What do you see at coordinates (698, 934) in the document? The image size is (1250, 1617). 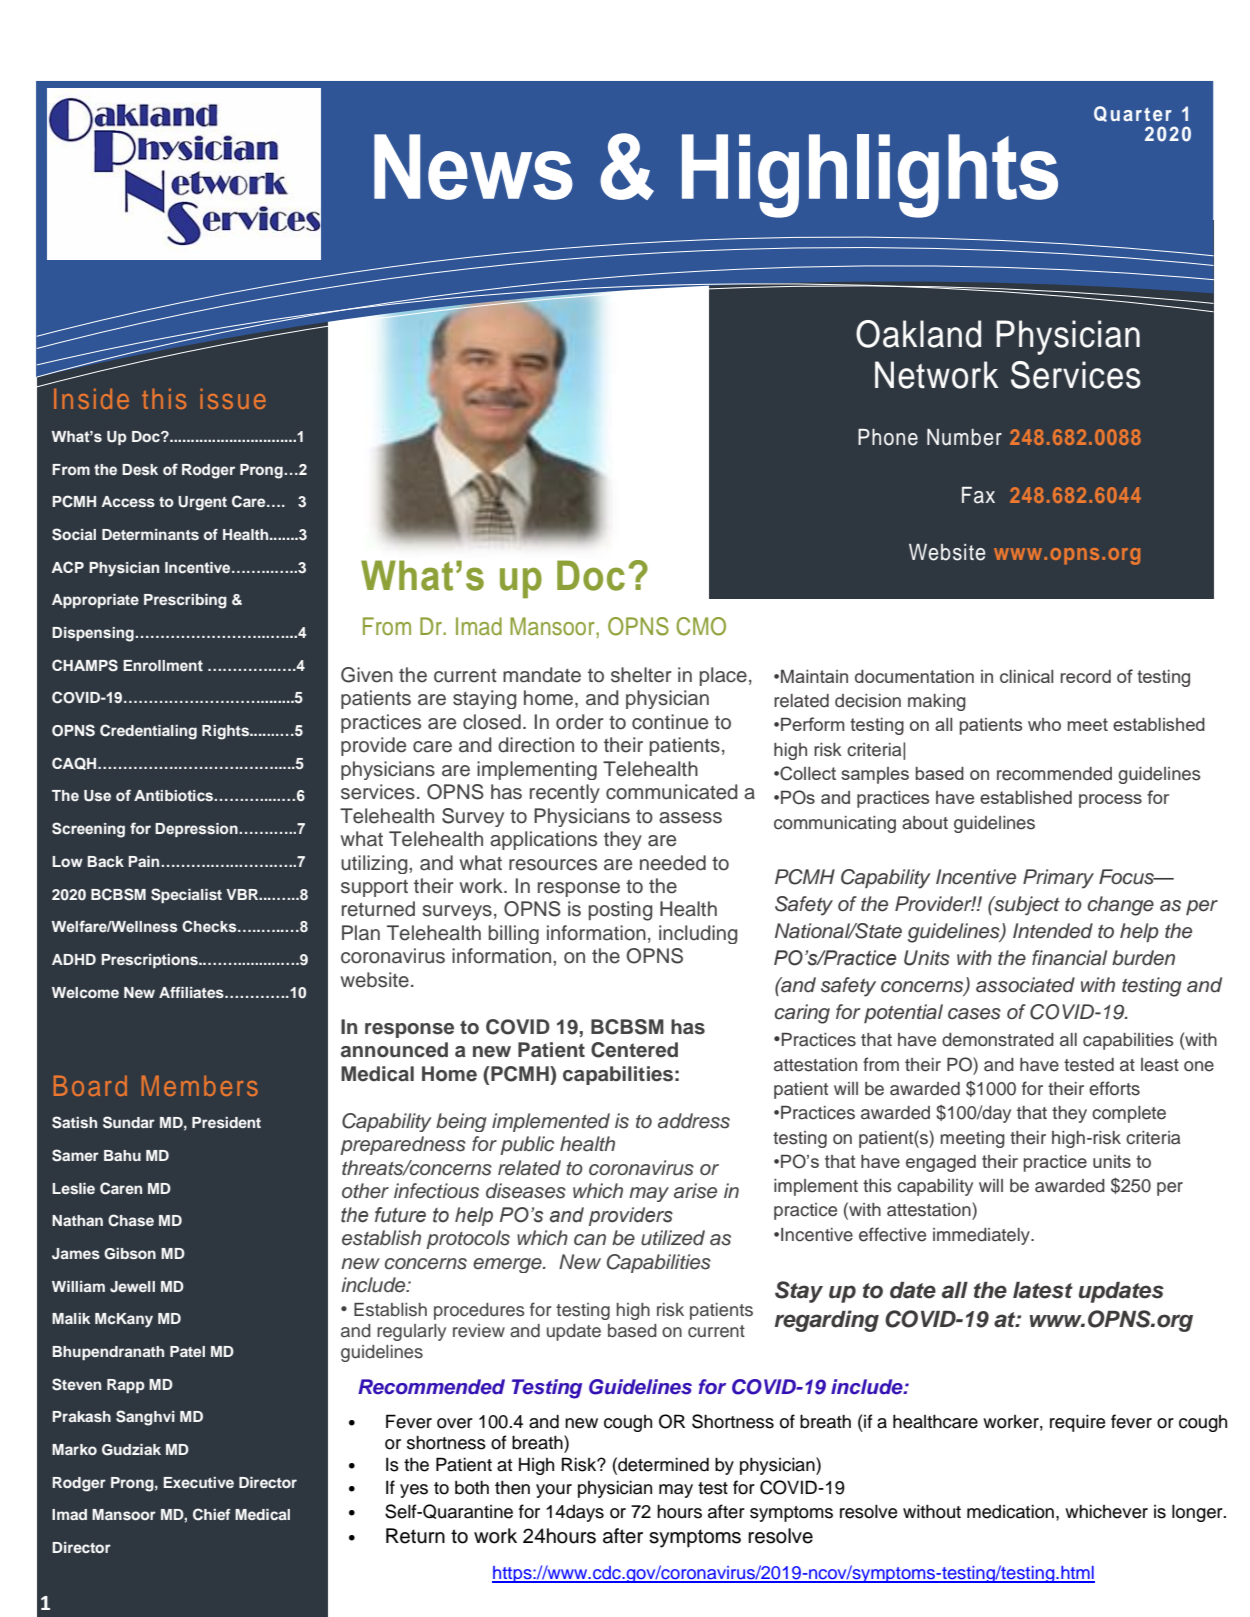 I see `including` at bounding box center [698, 934].
